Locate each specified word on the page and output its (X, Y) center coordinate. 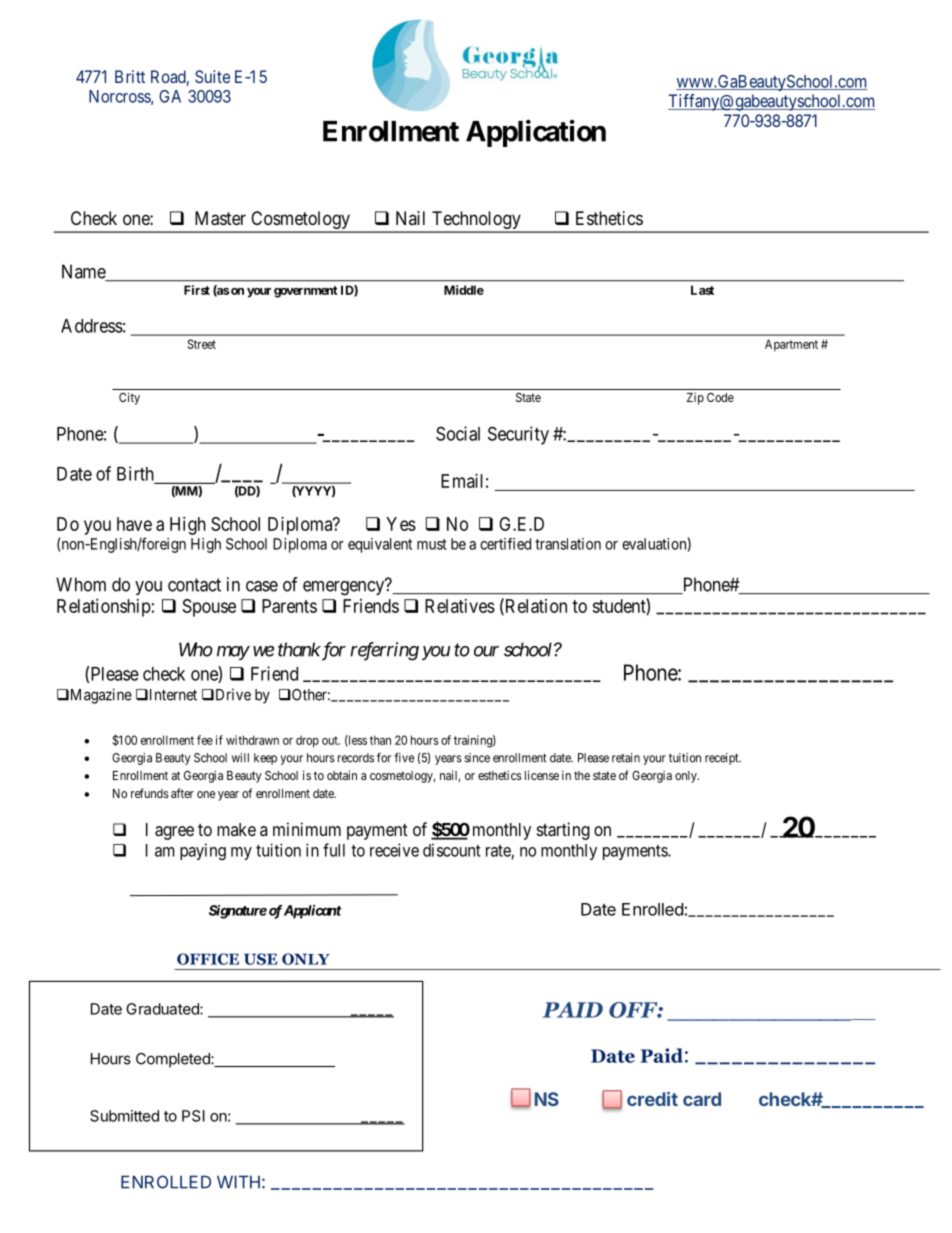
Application (536, 133)
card (702, 1099)
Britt (130, 76)
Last (702, 290)
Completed (174, 1060)
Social (458, 433)
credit (652, 1099)
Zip (695, 399)
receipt (723, 759)
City (129, 398)
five (404, 757)
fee (205, 740)
